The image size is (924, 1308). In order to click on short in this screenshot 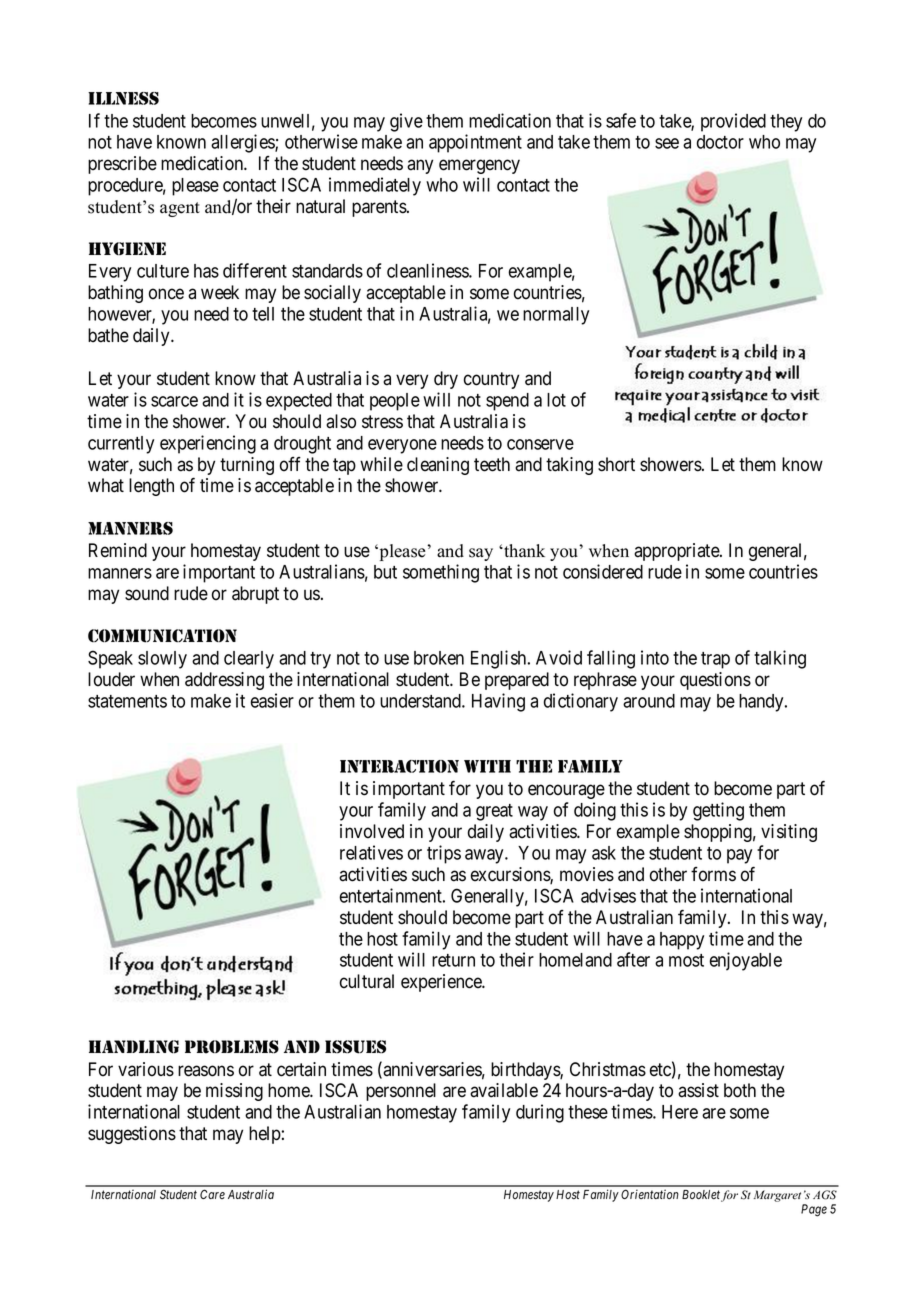, I will do `click(616, 464)`.
